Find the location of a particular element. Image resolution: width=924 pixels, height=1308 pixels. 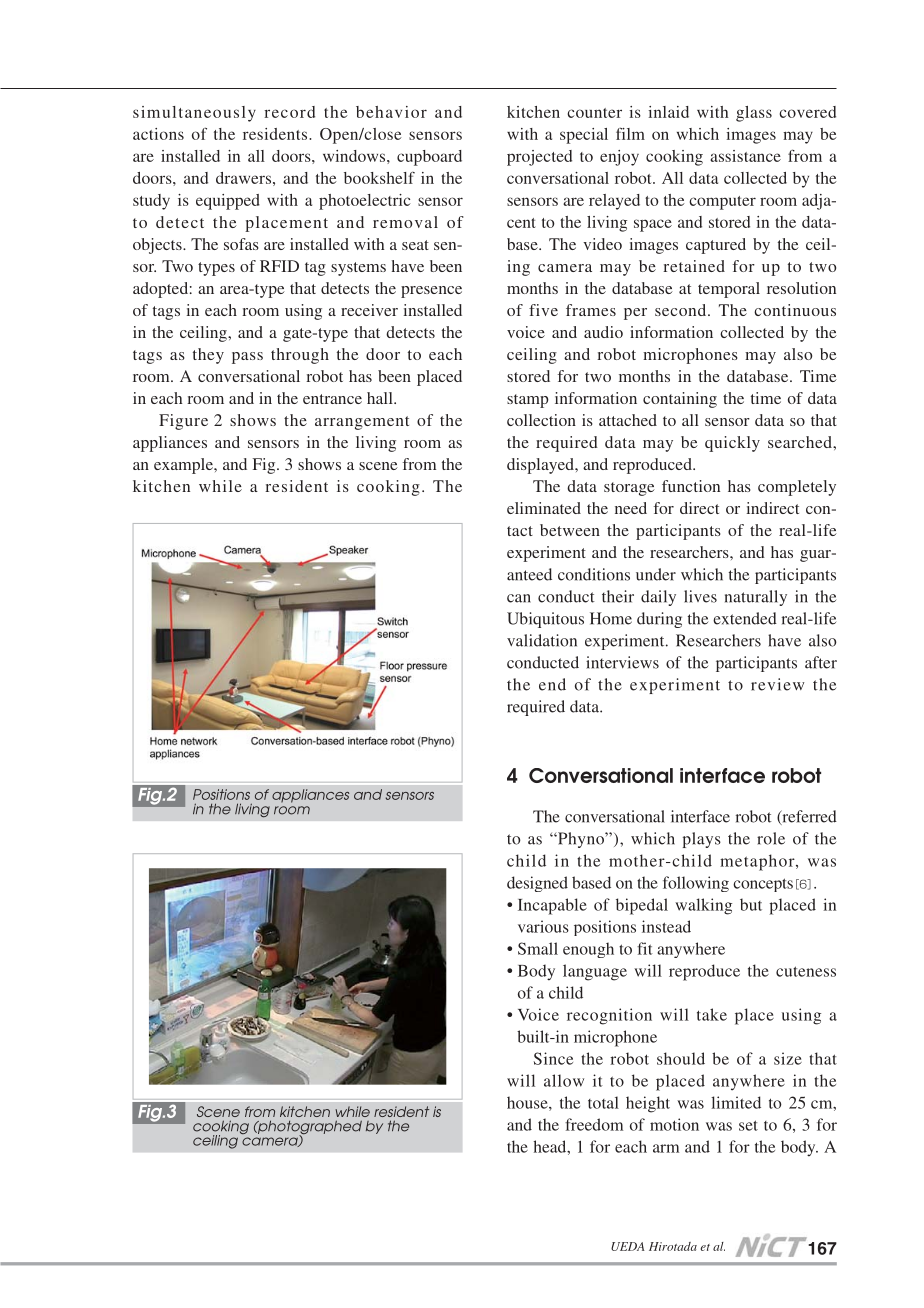

review is located at coordinates (777, 684).
